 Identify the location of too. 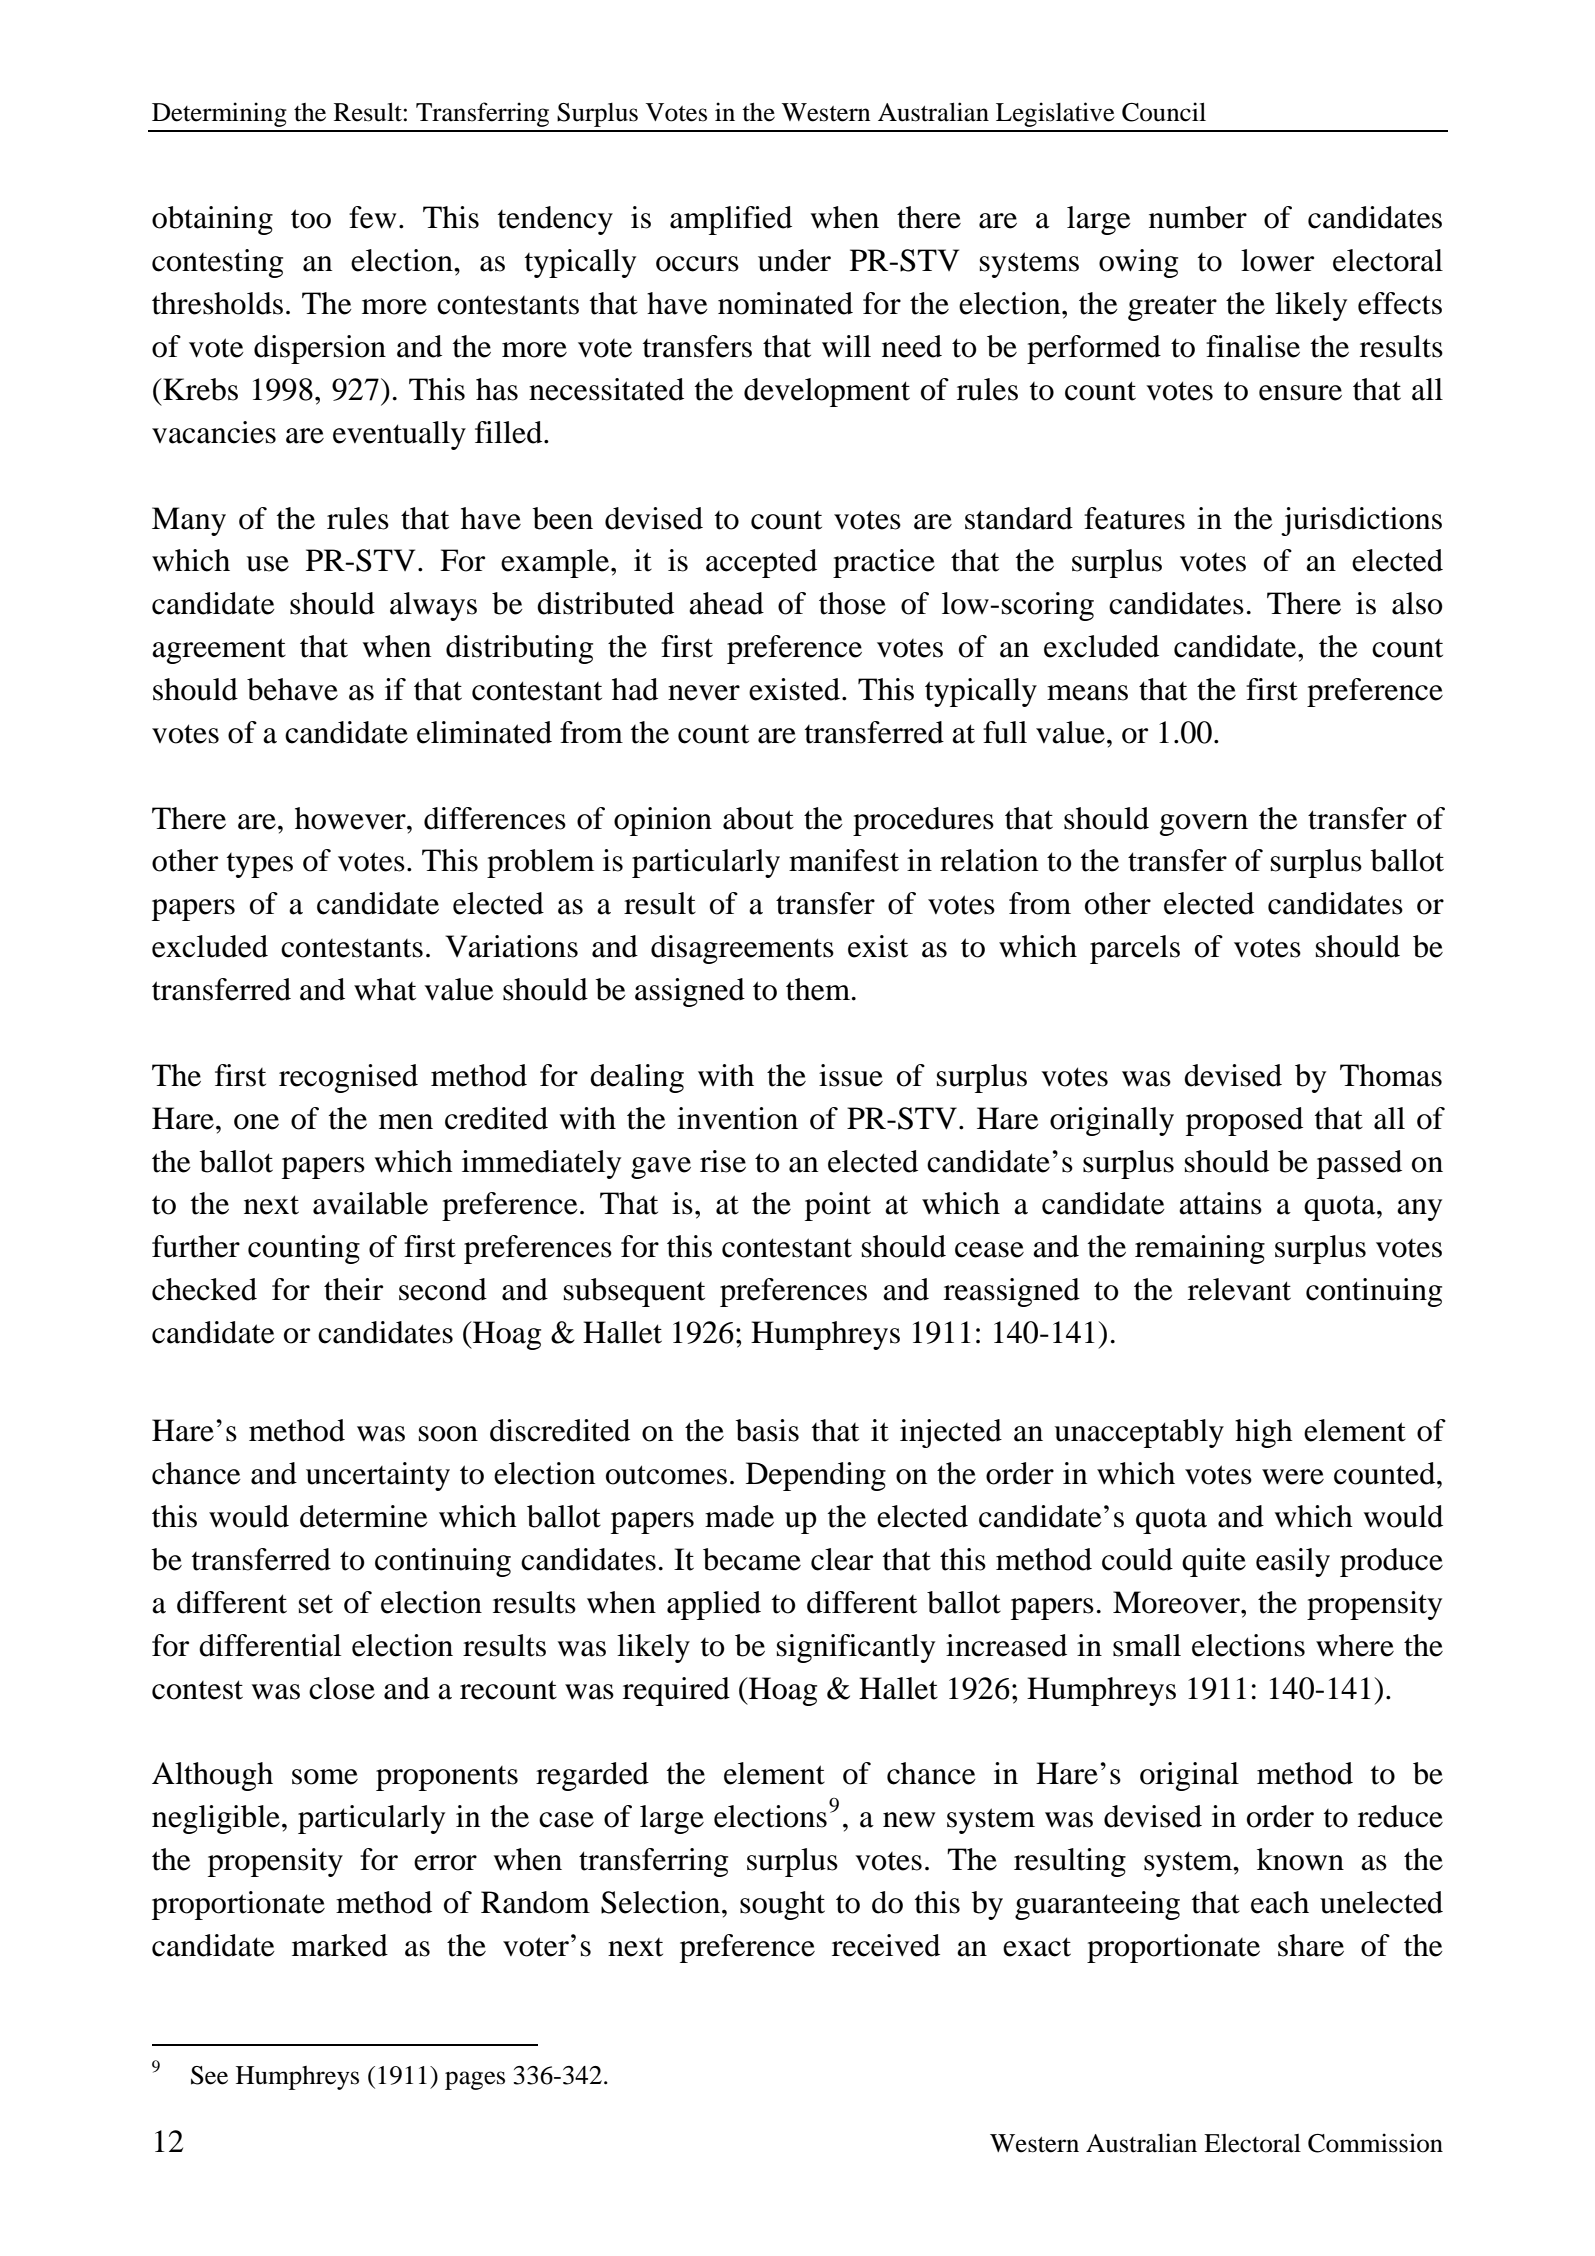
(311, 219).
